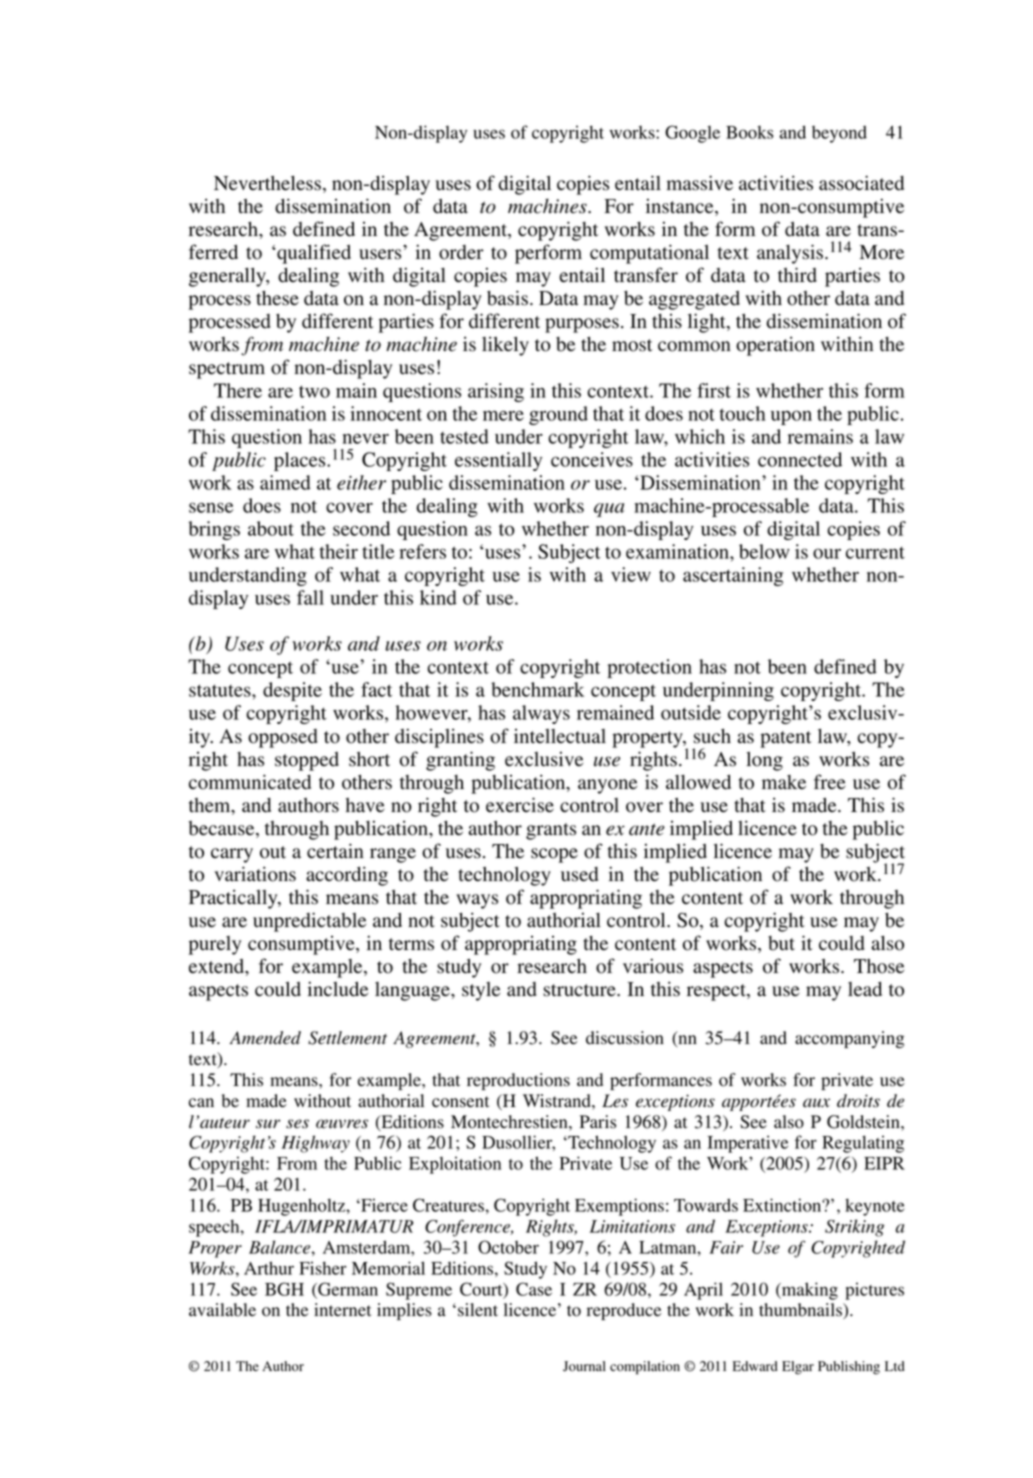 This page has width=1033, height=1478. What do you see at coordinates (839, 134) in the page?
I see `beyond` at bounding box center [839, 134].
